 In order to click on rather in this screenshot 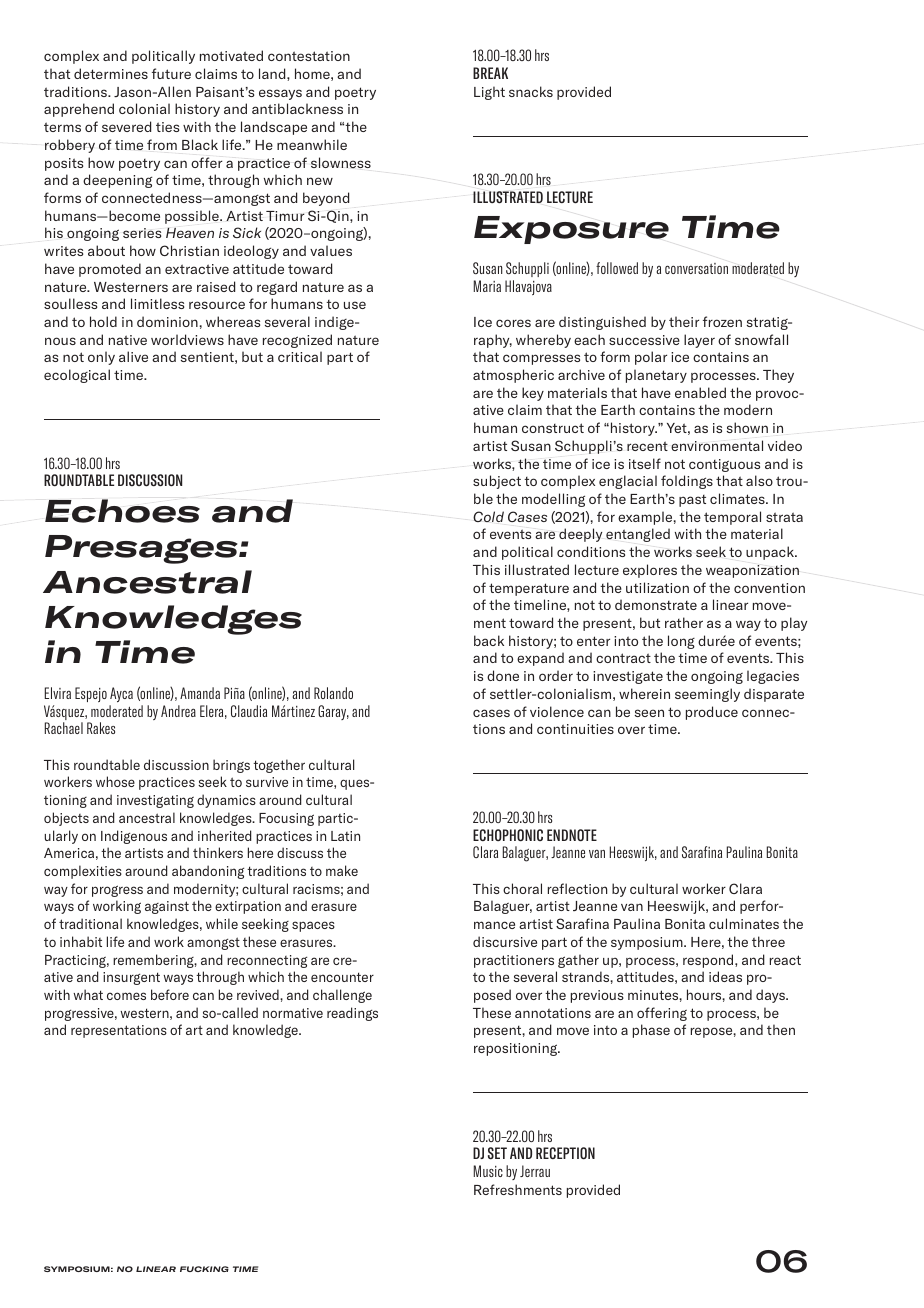, I will do `click(684, 622)`.
